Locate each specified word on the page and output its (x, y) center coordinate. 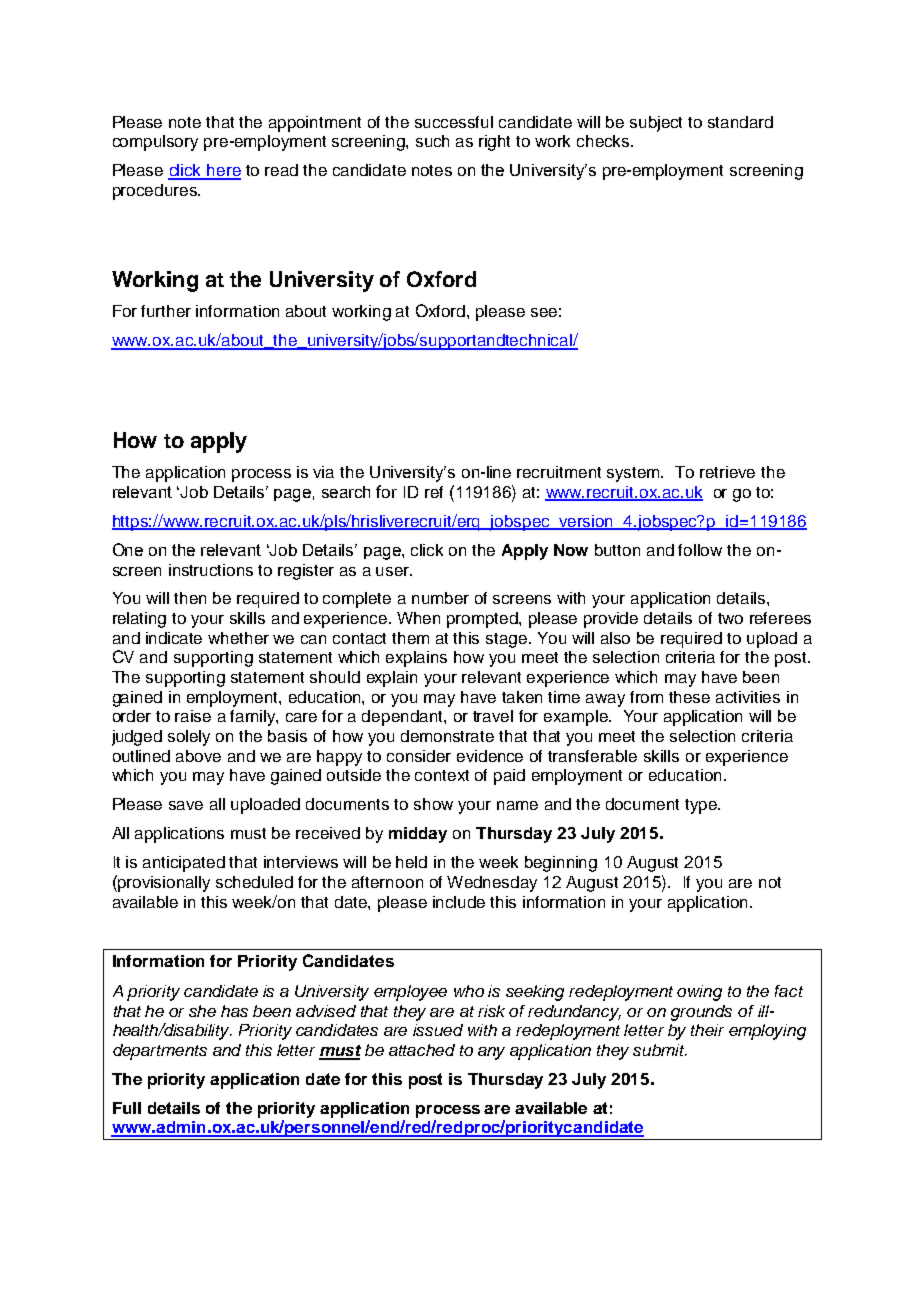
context (442, 775)
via (323, 472)
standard (740, 122)
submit (660, 1050)
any (491, 1053)
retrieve (727, 472)
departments (160, 1052)
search (346, 492)
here (223, 171)
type (702, 806)
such (432, 141)
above (198, 756)
